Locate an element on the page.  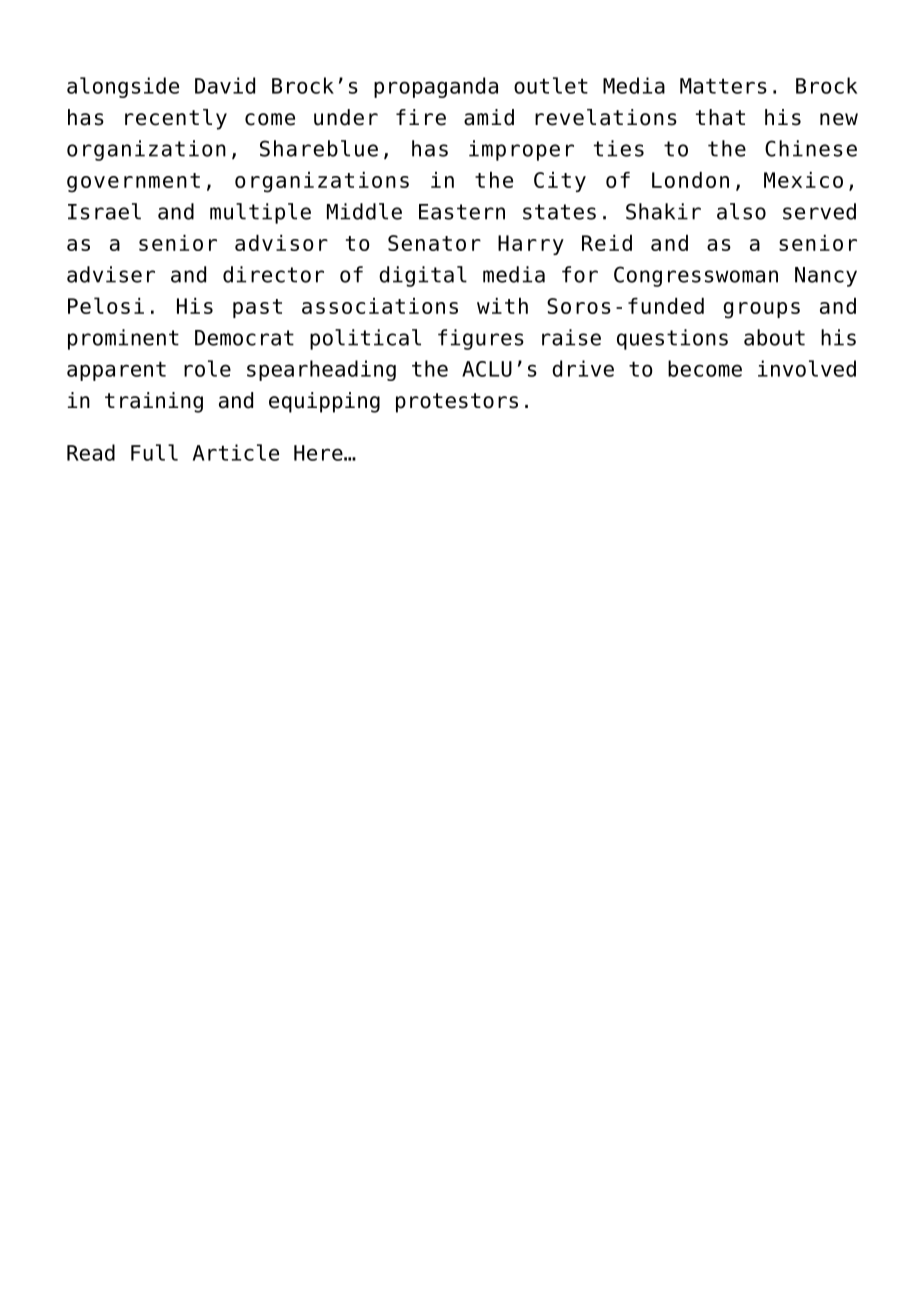
propaganda is located at coordinates (436, 87).
